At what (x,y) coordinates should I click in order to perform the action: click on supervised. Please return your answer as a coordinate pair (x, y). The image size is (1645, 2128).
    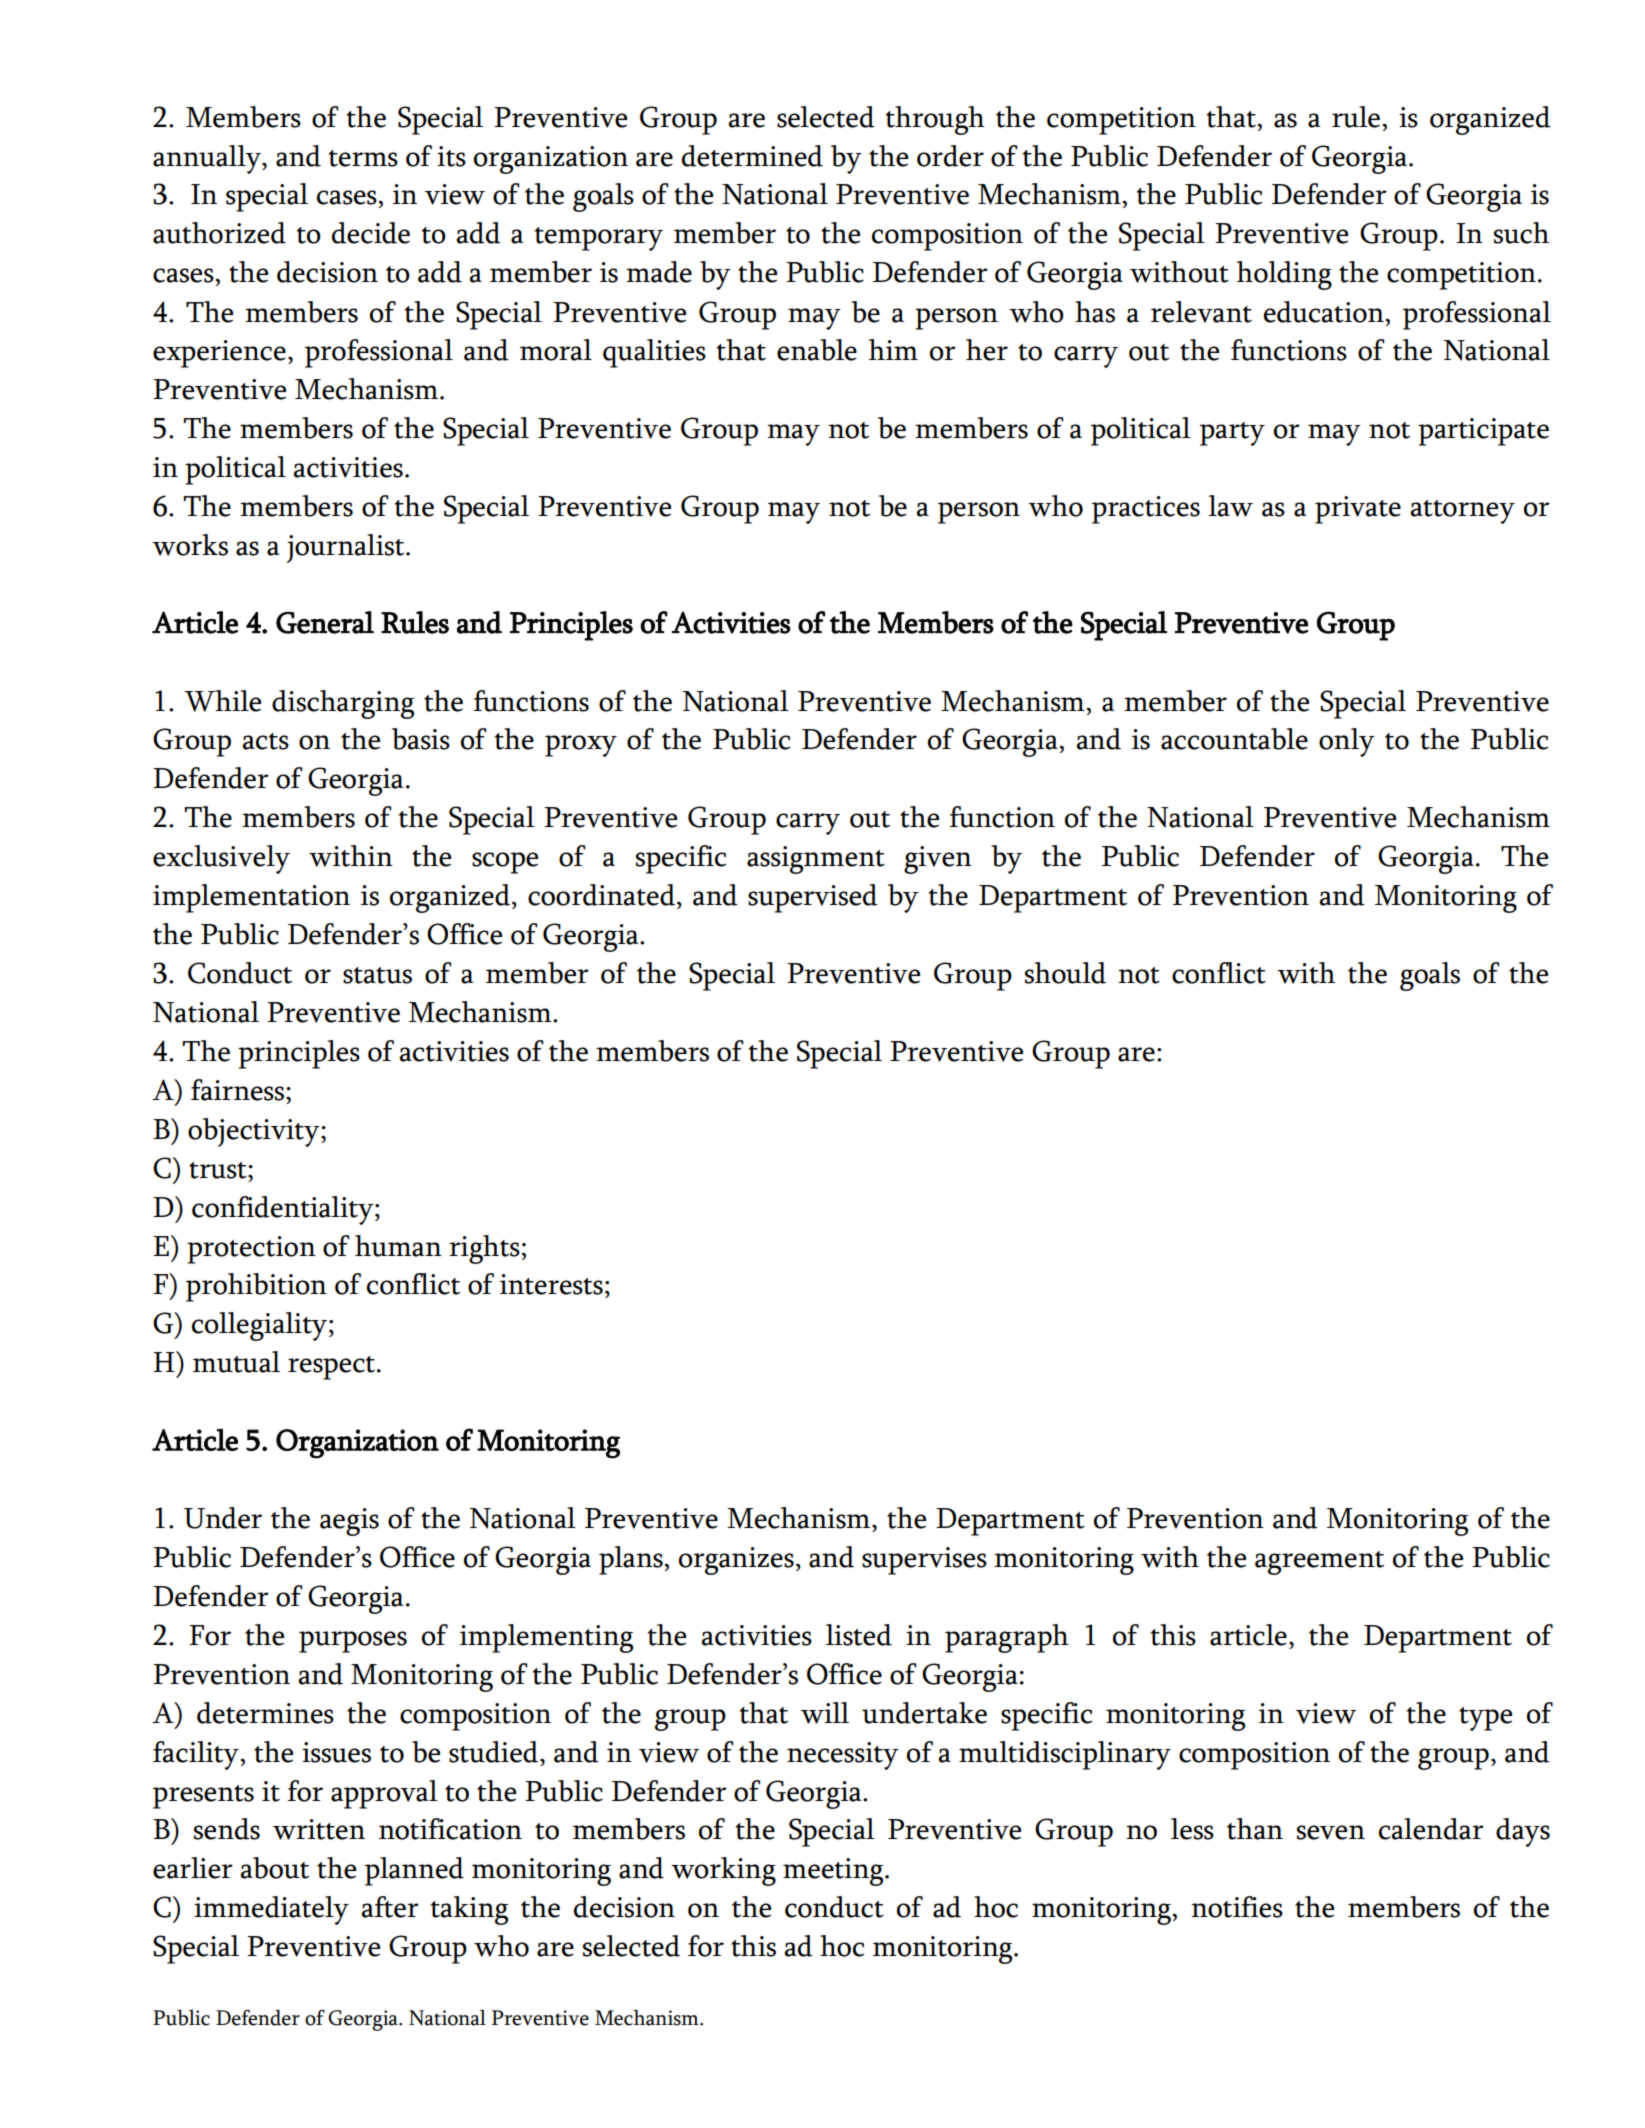
    Looking at the image, I should click on (813, 898).
